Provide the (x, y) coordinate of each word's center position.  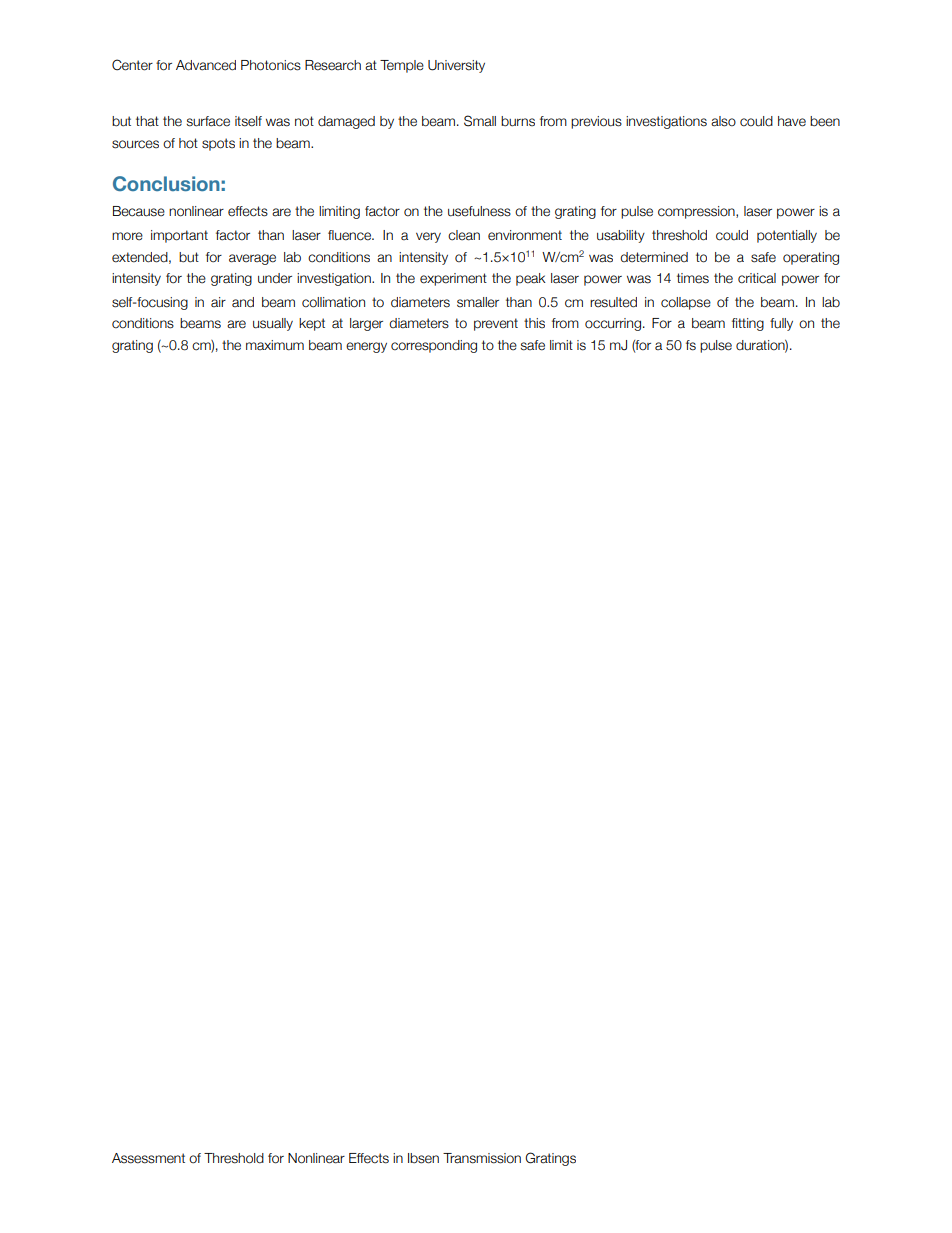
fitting (748, 324)
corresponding (434, 346)
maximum (275, 345)
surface (208, 121)
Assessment (148, 1158)
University (456, 66)
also (723, 121)
